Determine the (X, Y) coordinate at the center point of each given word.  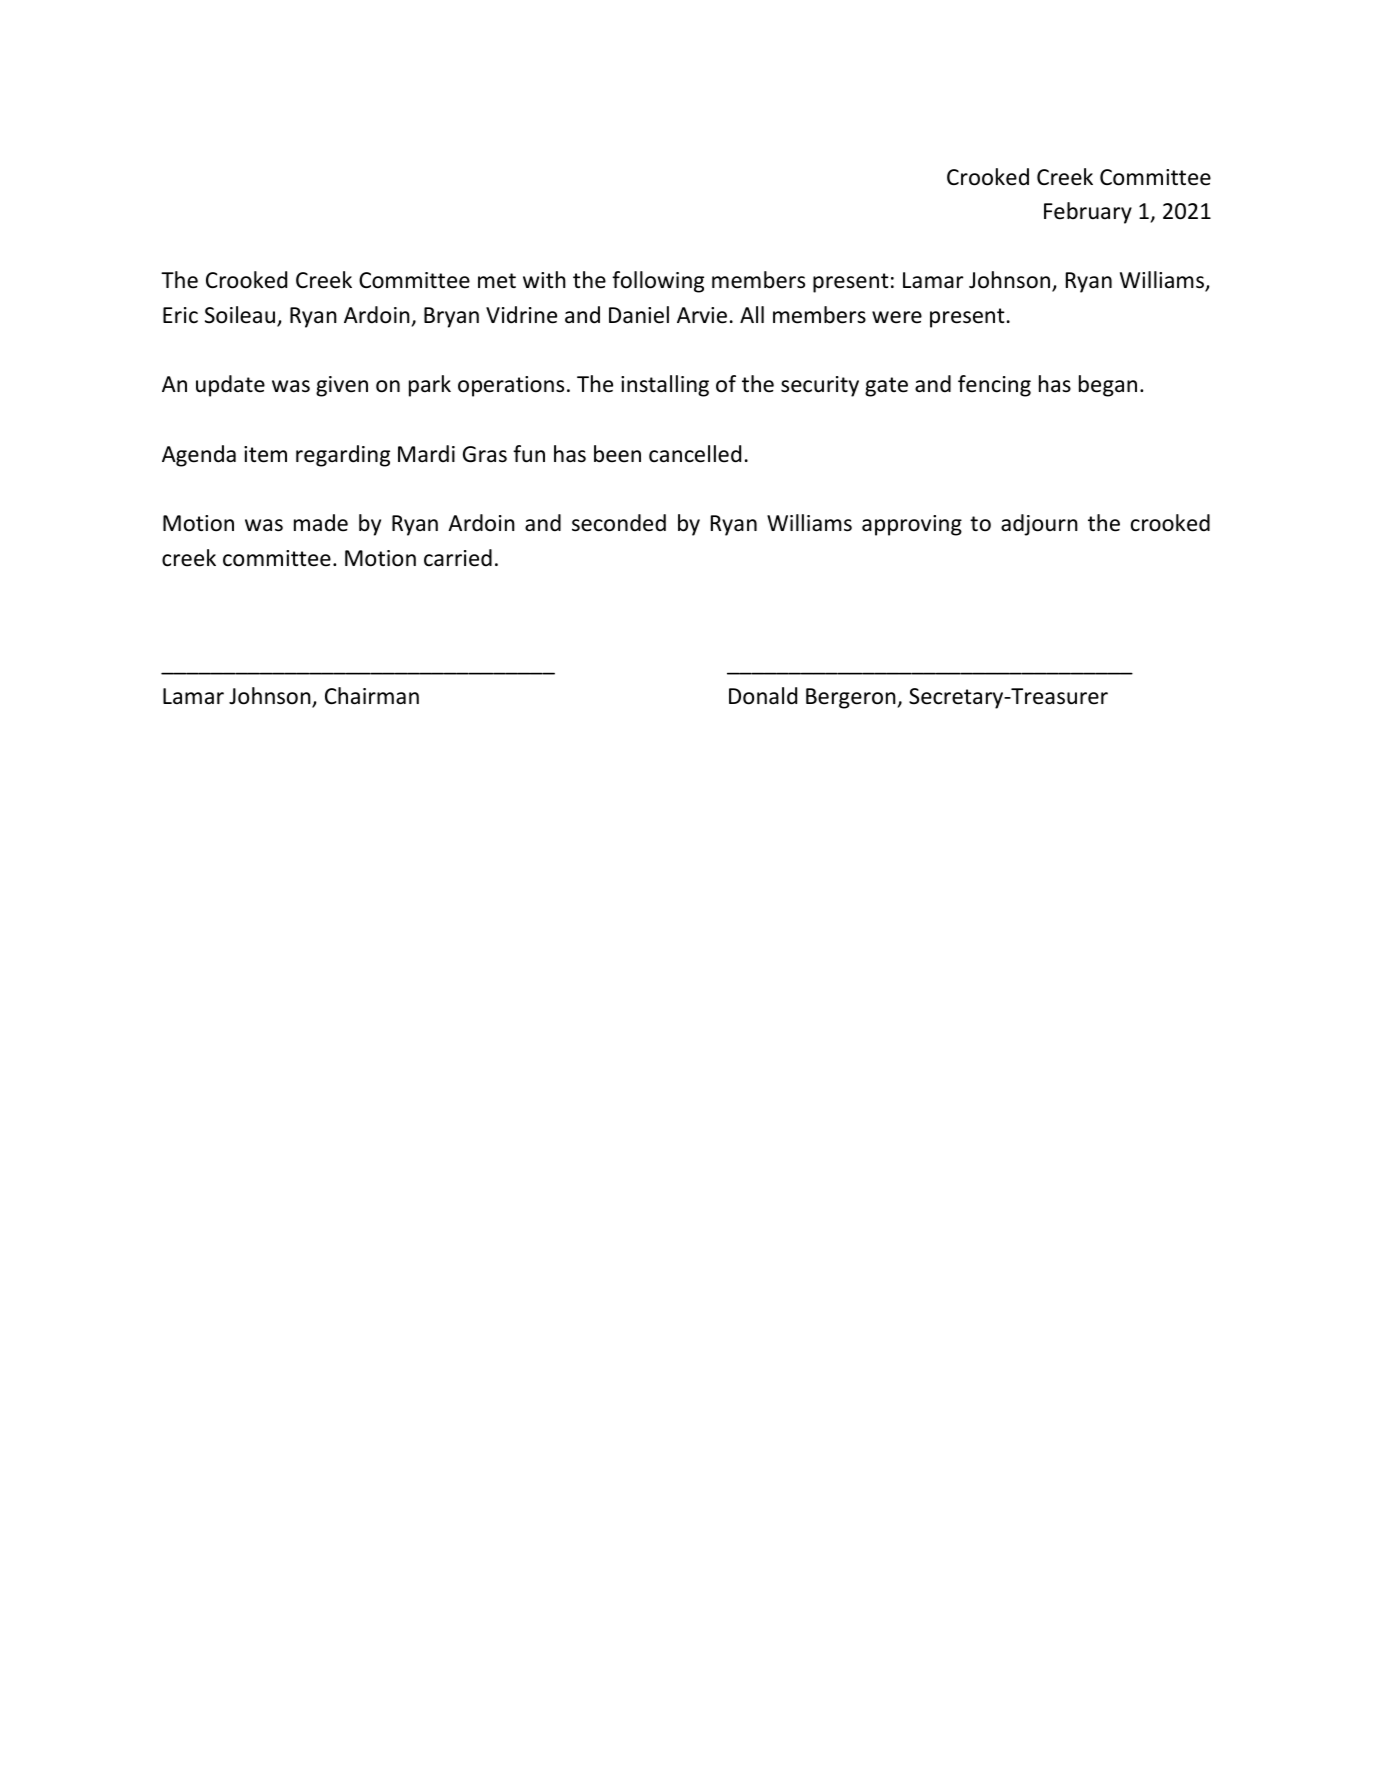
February (1088, 213)
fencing (994, 386)
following (658, 282)
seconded (619, 523)
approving (912, 525)
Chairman (372, 696)
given (342, 386)
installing (665, 386)
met (497, 281)
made (321, 523)
